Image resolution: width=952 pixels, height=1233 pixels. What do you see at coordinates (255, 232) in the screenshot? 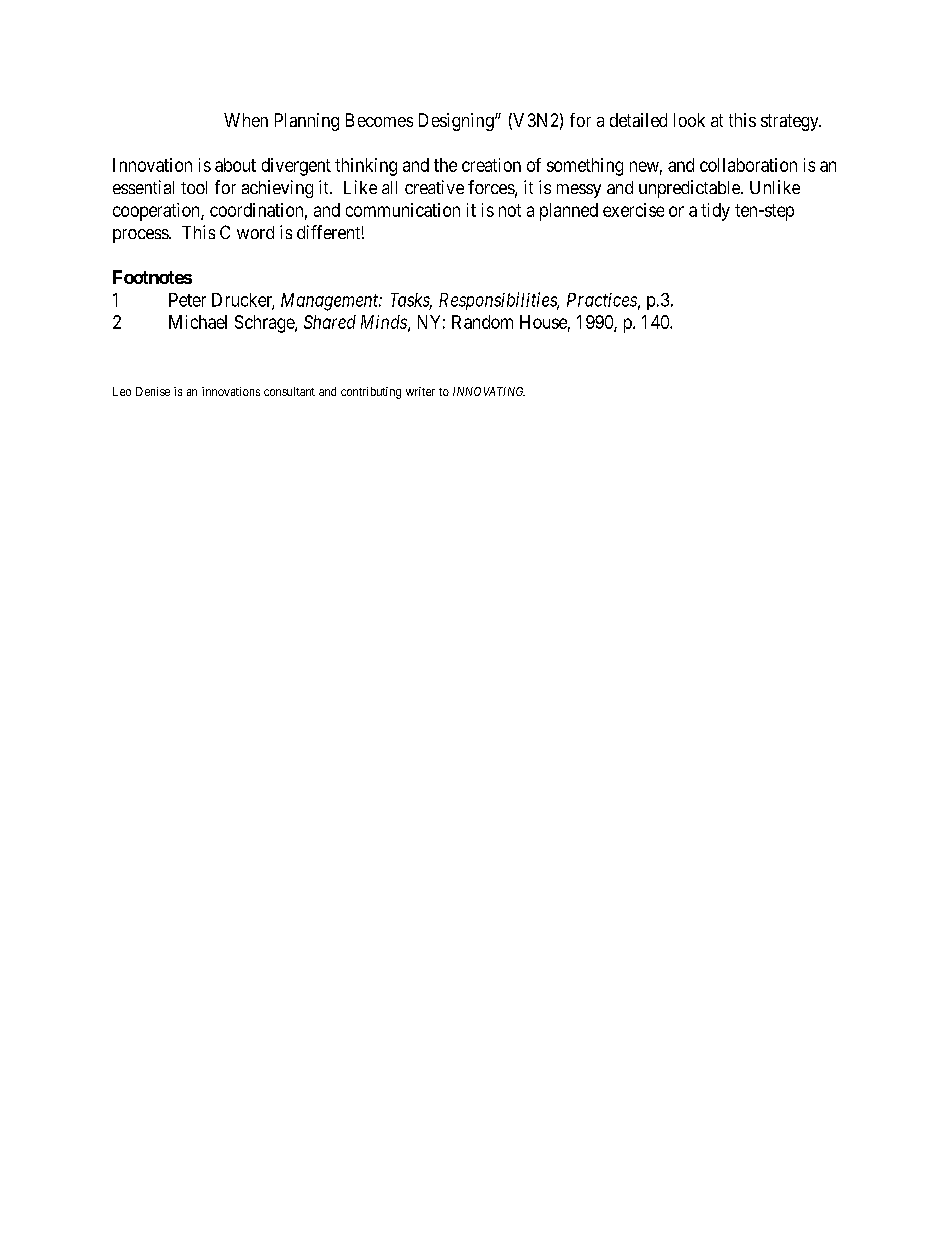
I see `word` at bounding box center [255, 232].
